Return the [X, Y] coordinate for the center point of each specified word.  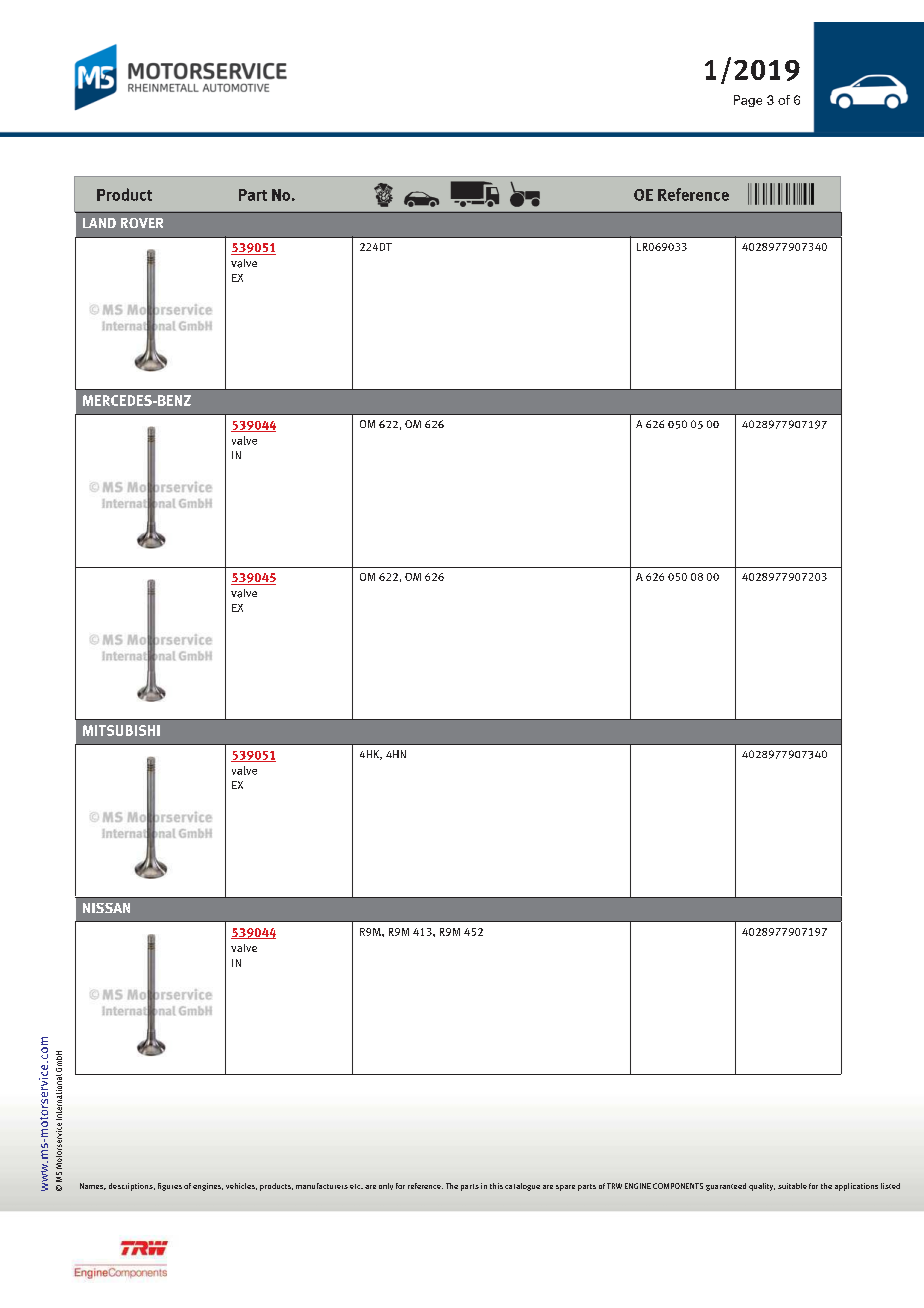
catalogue [522, 1187]
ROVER [142, 223]
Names [93, 1186]
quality [762, 1187]
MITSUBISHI [121, 730]
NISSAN [106, 908]
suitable [792, 1186]
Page [748, 101]
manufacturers [322, 1186]
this [496, 1186]
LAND [99, 223]
